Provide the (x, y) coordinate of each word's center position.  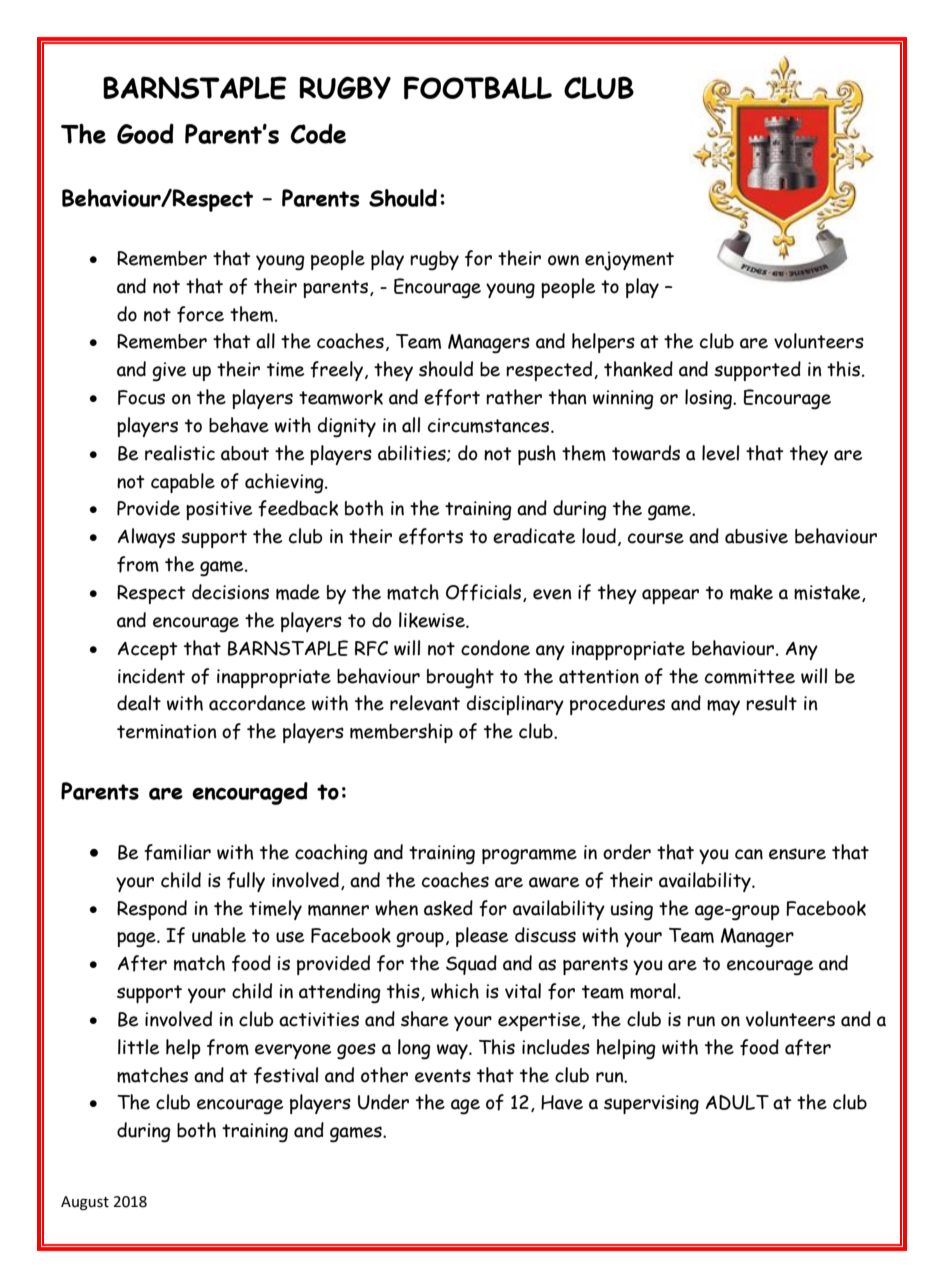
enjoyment (629, 261)
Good (145, 134)
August (85, 1203)
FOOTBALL (478, 88)
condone (495, 648)
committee (750, 676)
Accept (148, 651)
